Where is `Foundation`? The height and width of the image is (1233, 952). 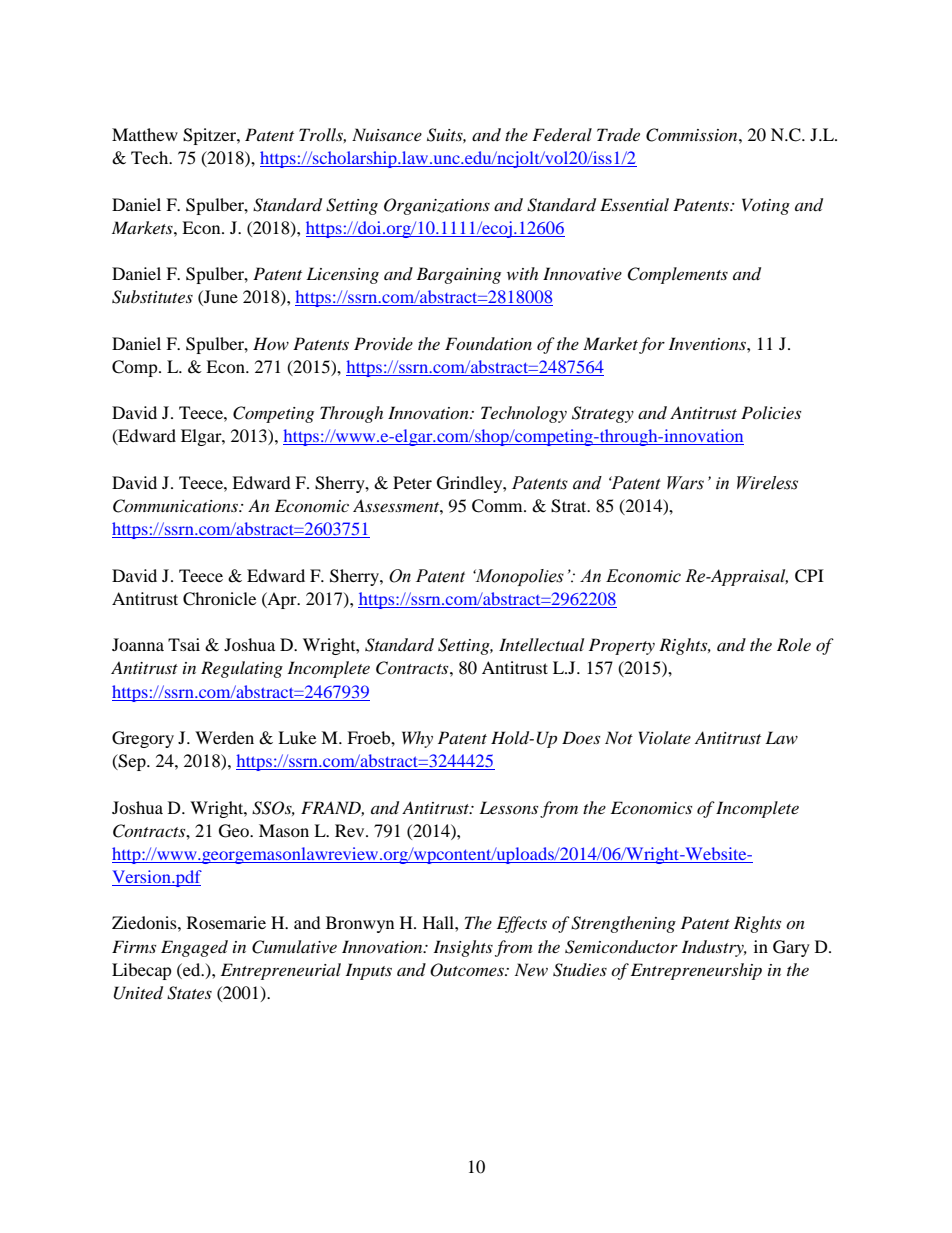
Foundation is located at coordinates (488, 343).
